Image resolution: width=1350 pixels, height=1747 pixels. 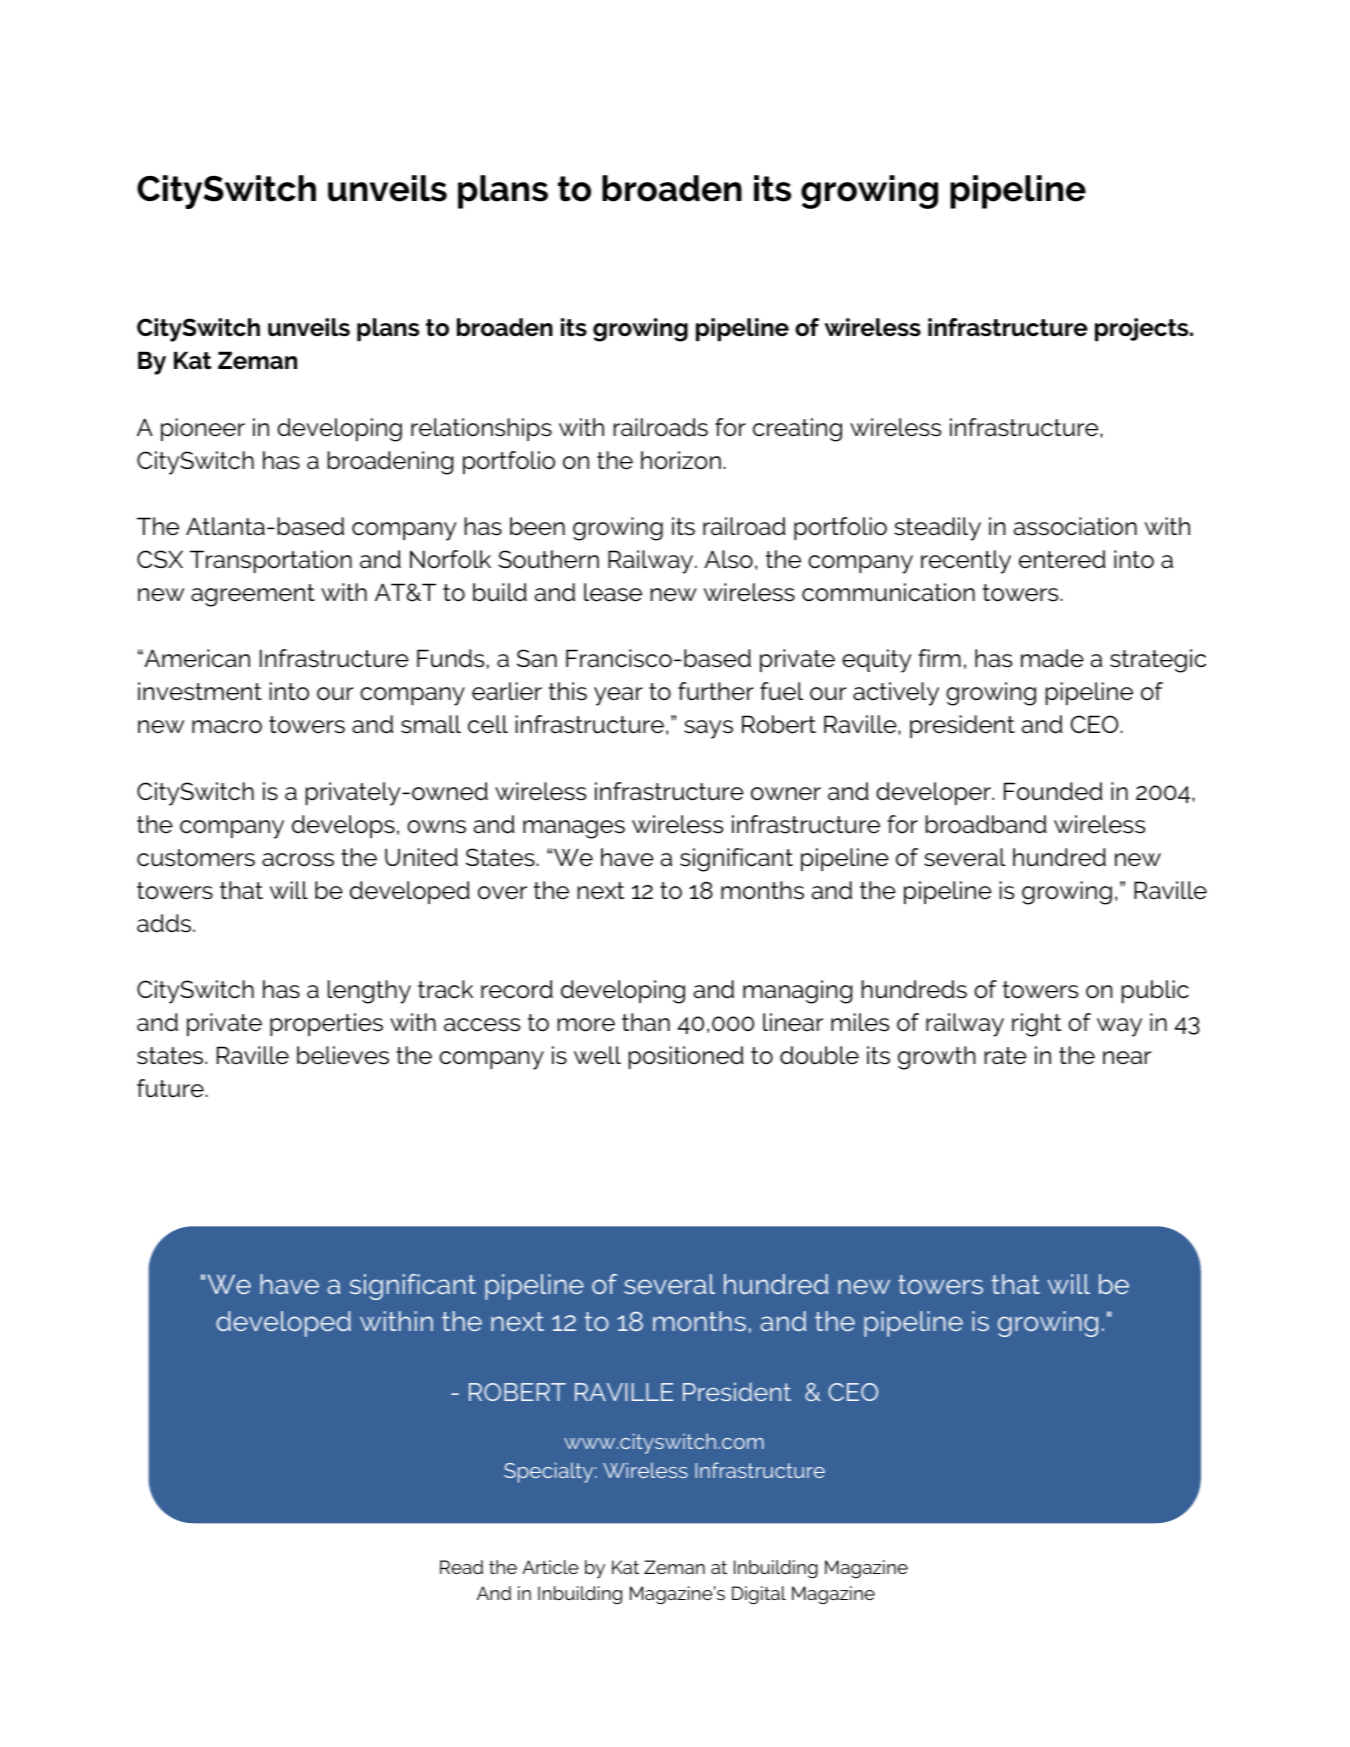 What do you see at coordinates (170, 1088) in the screenshot?
I see `future` at bounding box center [170, 1088].
